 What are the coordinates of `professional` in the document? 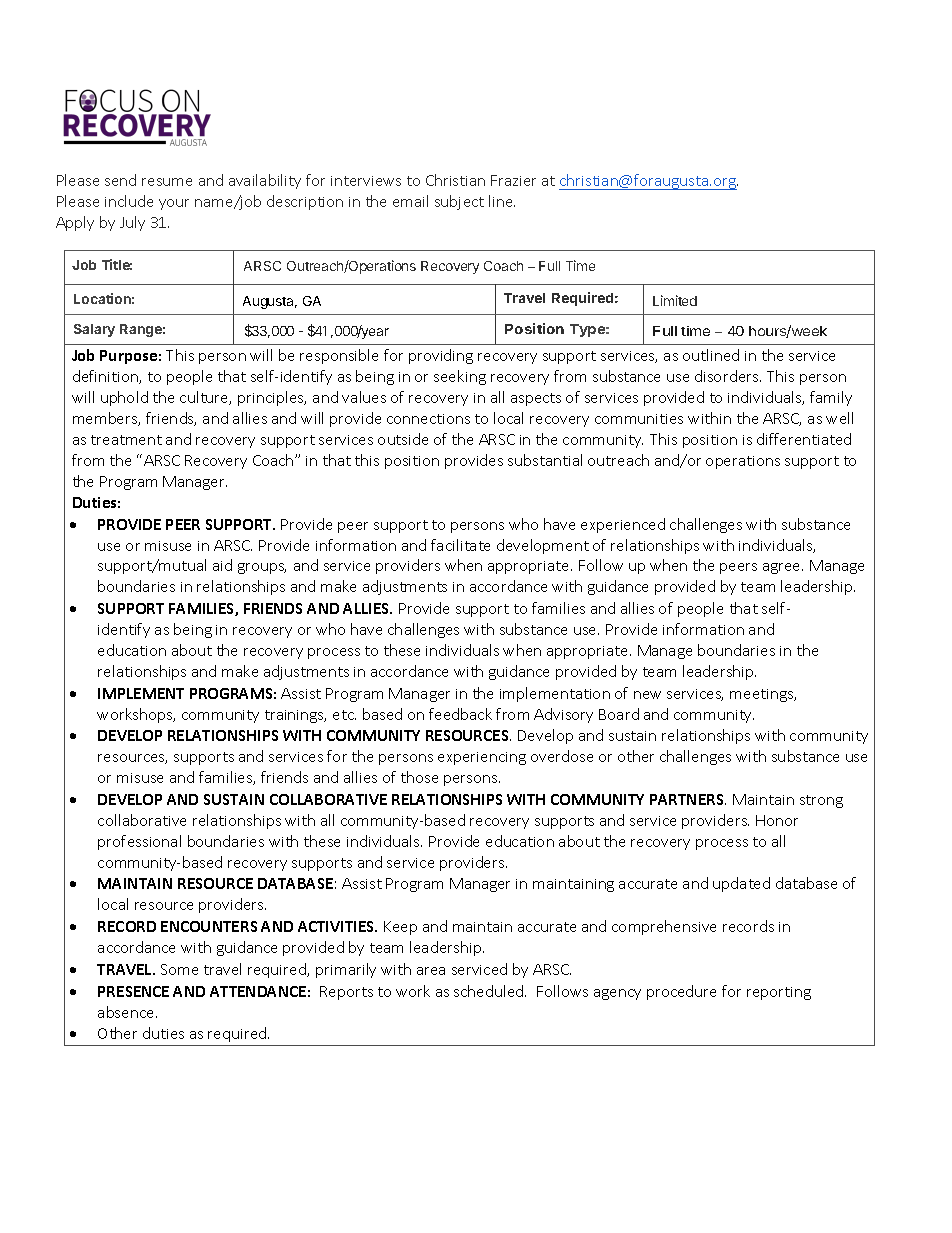 It's located at (139, 842).
